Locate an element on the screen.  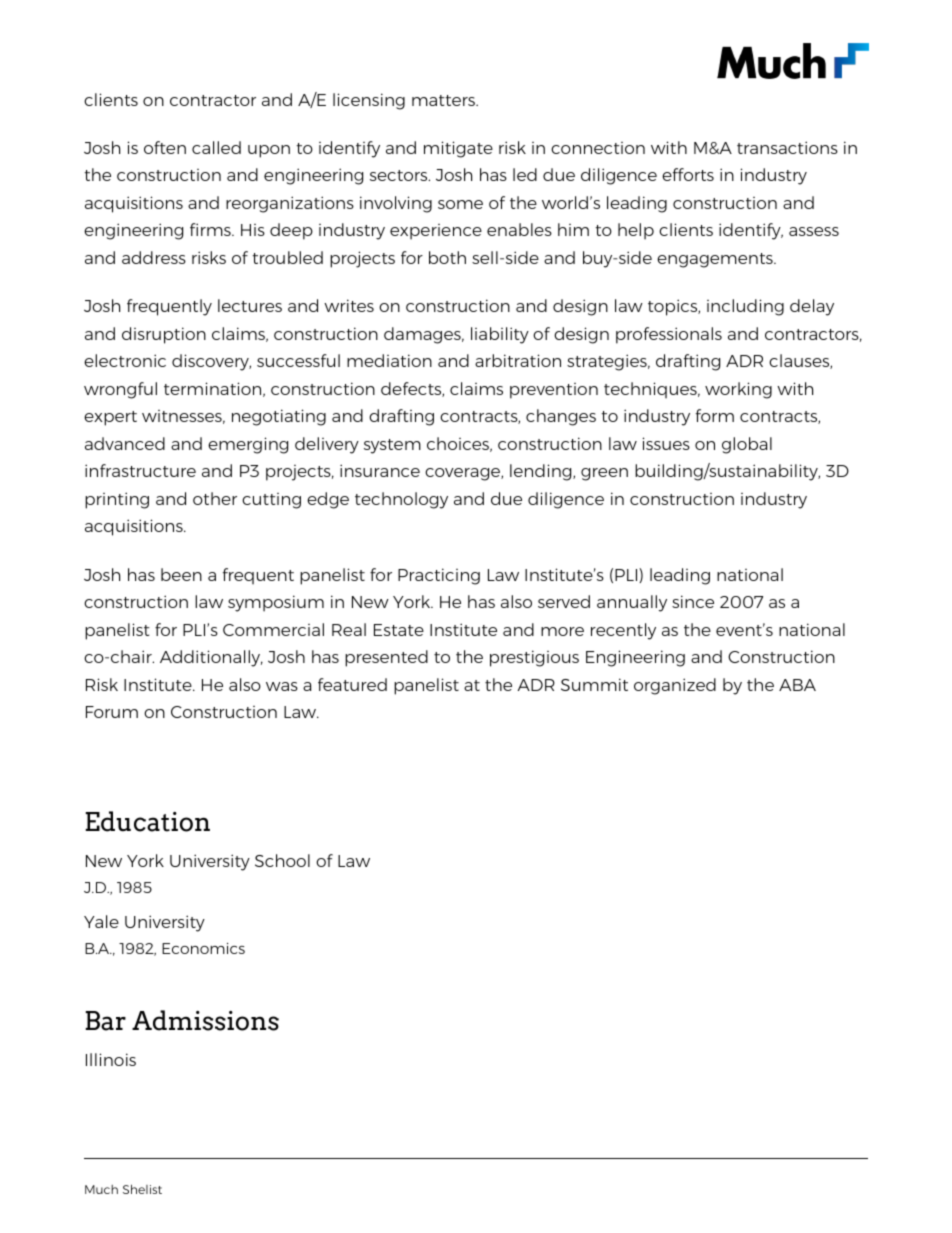
Estate is located at coordinates (399, 630).
